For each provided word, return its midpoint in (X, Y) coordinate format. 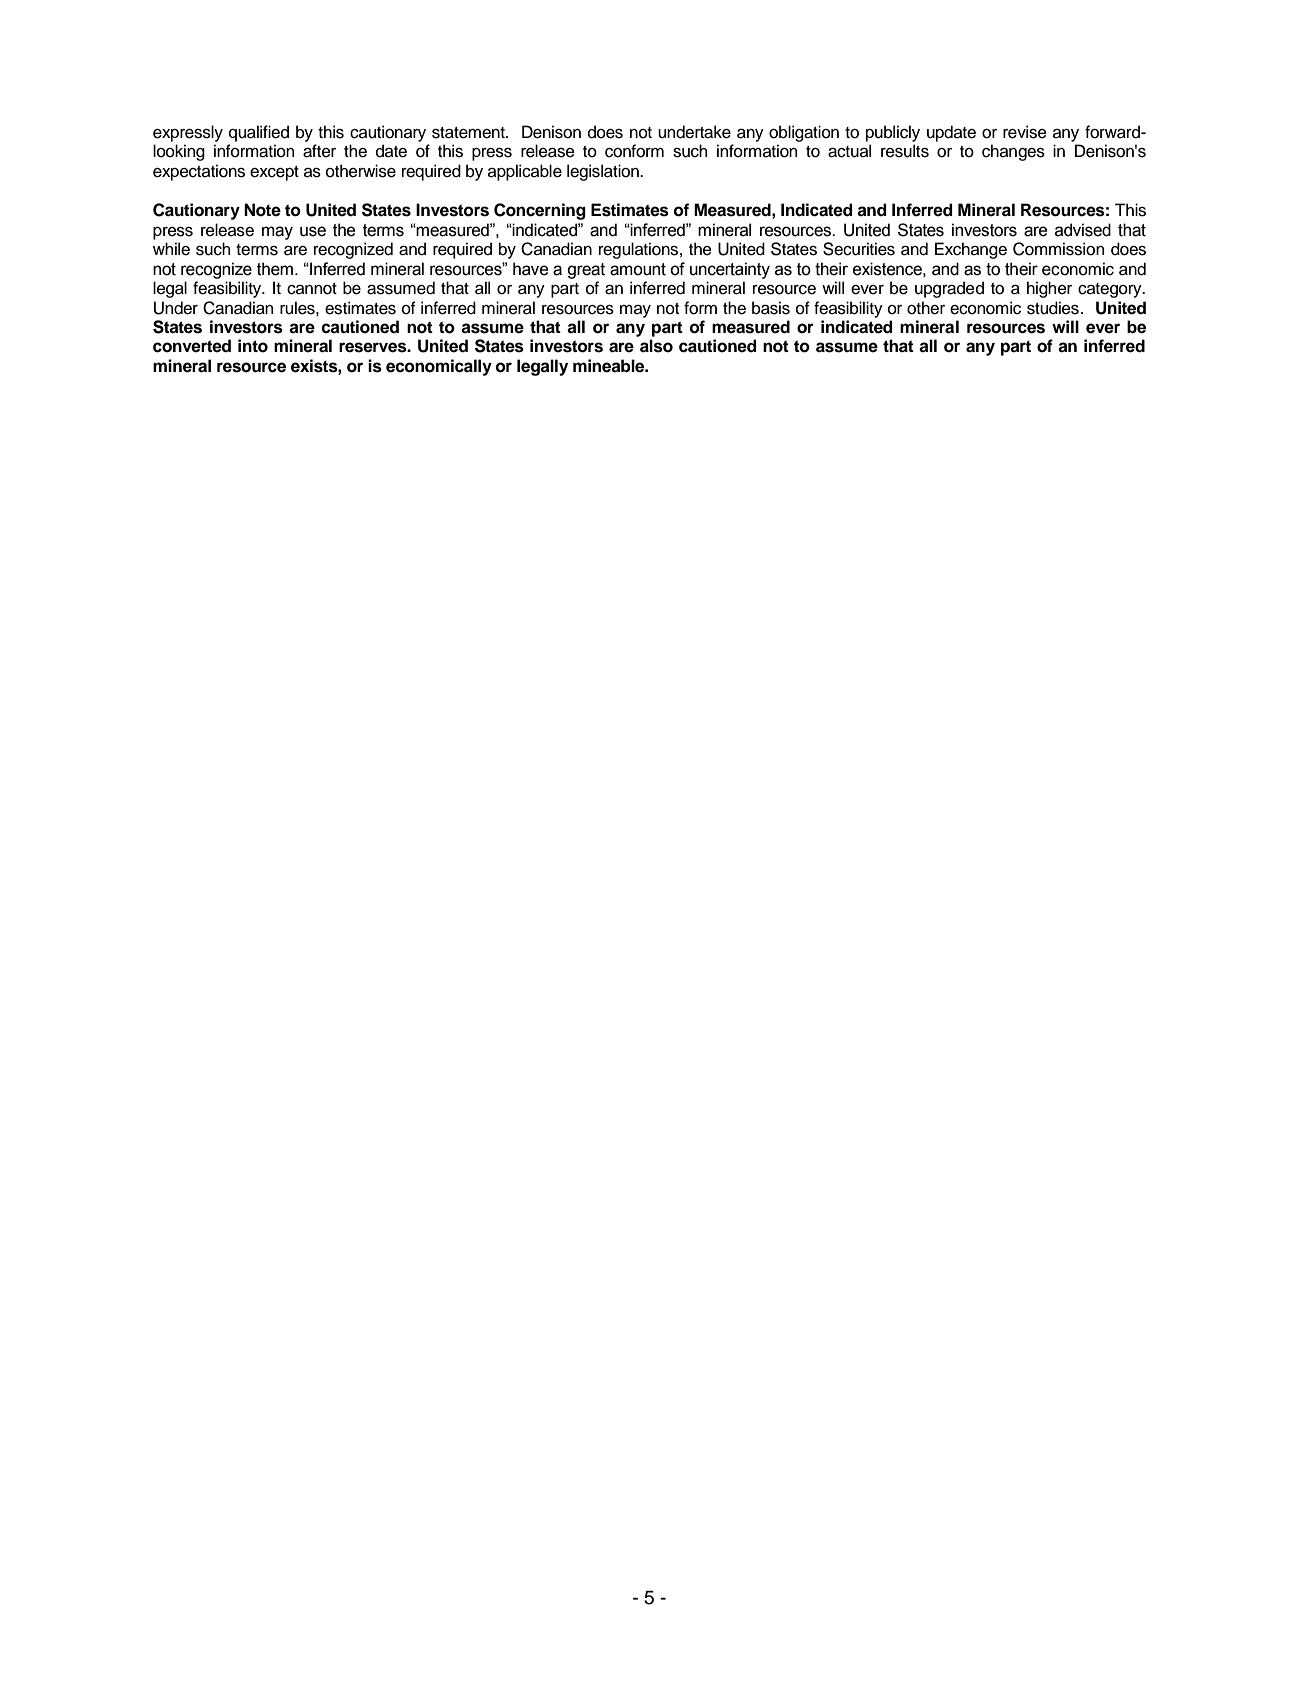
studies (1053, 308)
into (253, 346)
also (656, 346)
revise (1025, 132)
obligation (804, 133)
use (313, 231)
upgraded (949, 289)
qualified (259, 133)
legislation (604, 172)
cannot (312, 289)
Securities (859, 249)
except (274, 173)
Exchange (971, 250)
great (586, 271)
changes (1013, 152)
